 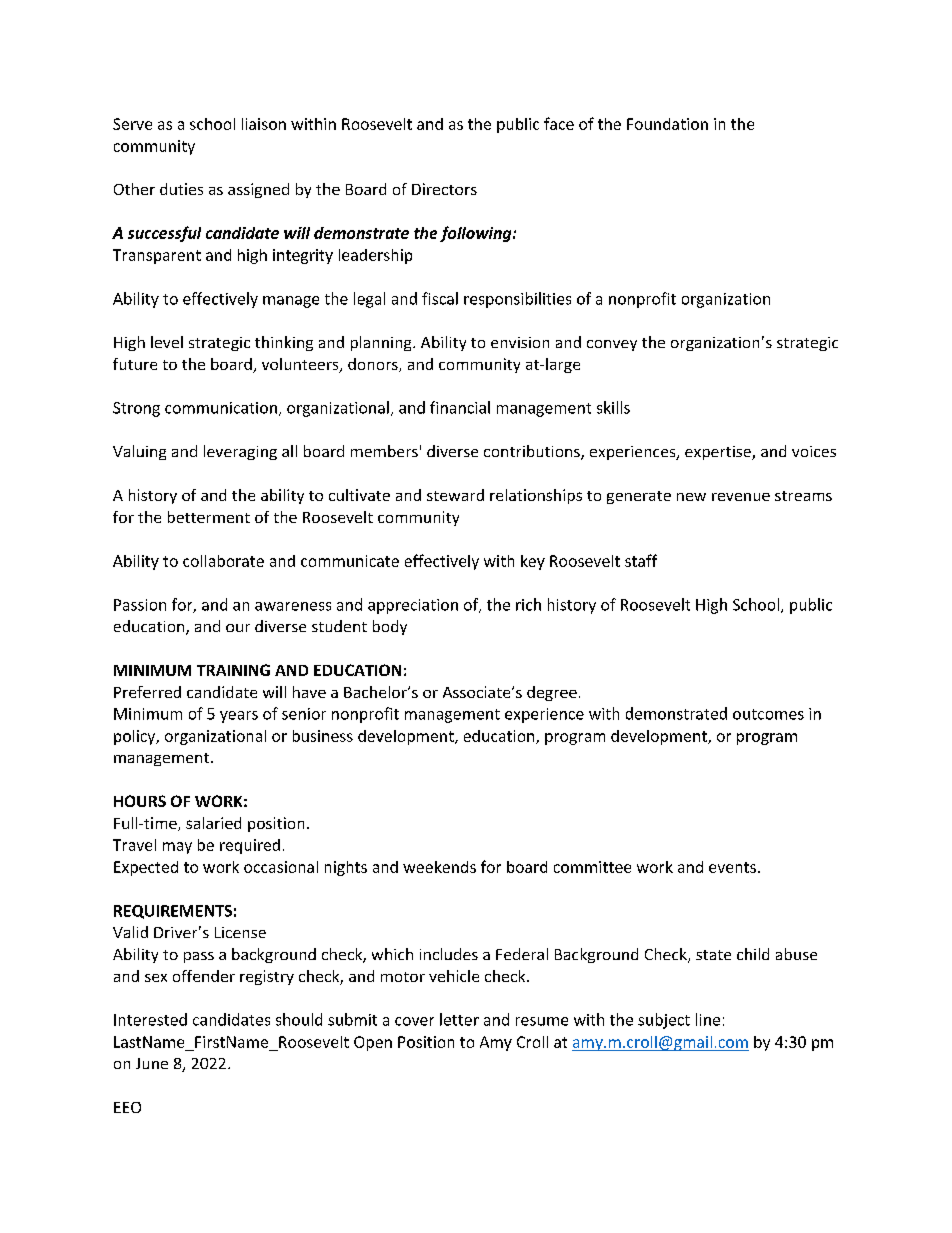 I want to click on Interested, so click(x=150, y=1019).
